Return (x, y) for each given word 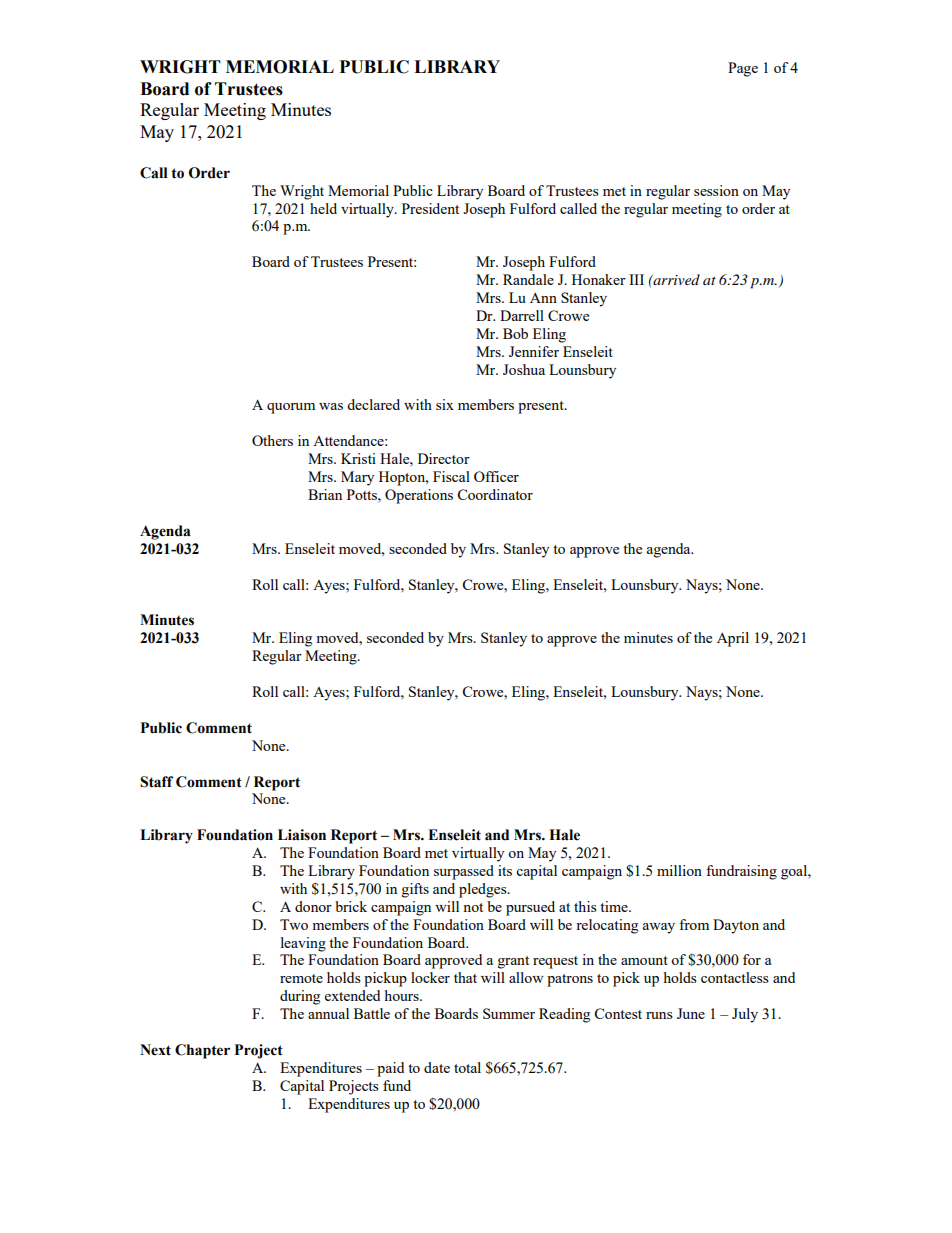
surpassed (464, 872)
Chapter (202, 1051)
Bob (515, 333)
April (733, 639)
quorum (291, 408)
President (430, 208)
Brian (325, 494)
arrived (675, 279)
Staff (156, 782)
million (679, 870)
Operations (419, 496)
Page (743, 69)
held (323, 208)
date (437, 1067)
